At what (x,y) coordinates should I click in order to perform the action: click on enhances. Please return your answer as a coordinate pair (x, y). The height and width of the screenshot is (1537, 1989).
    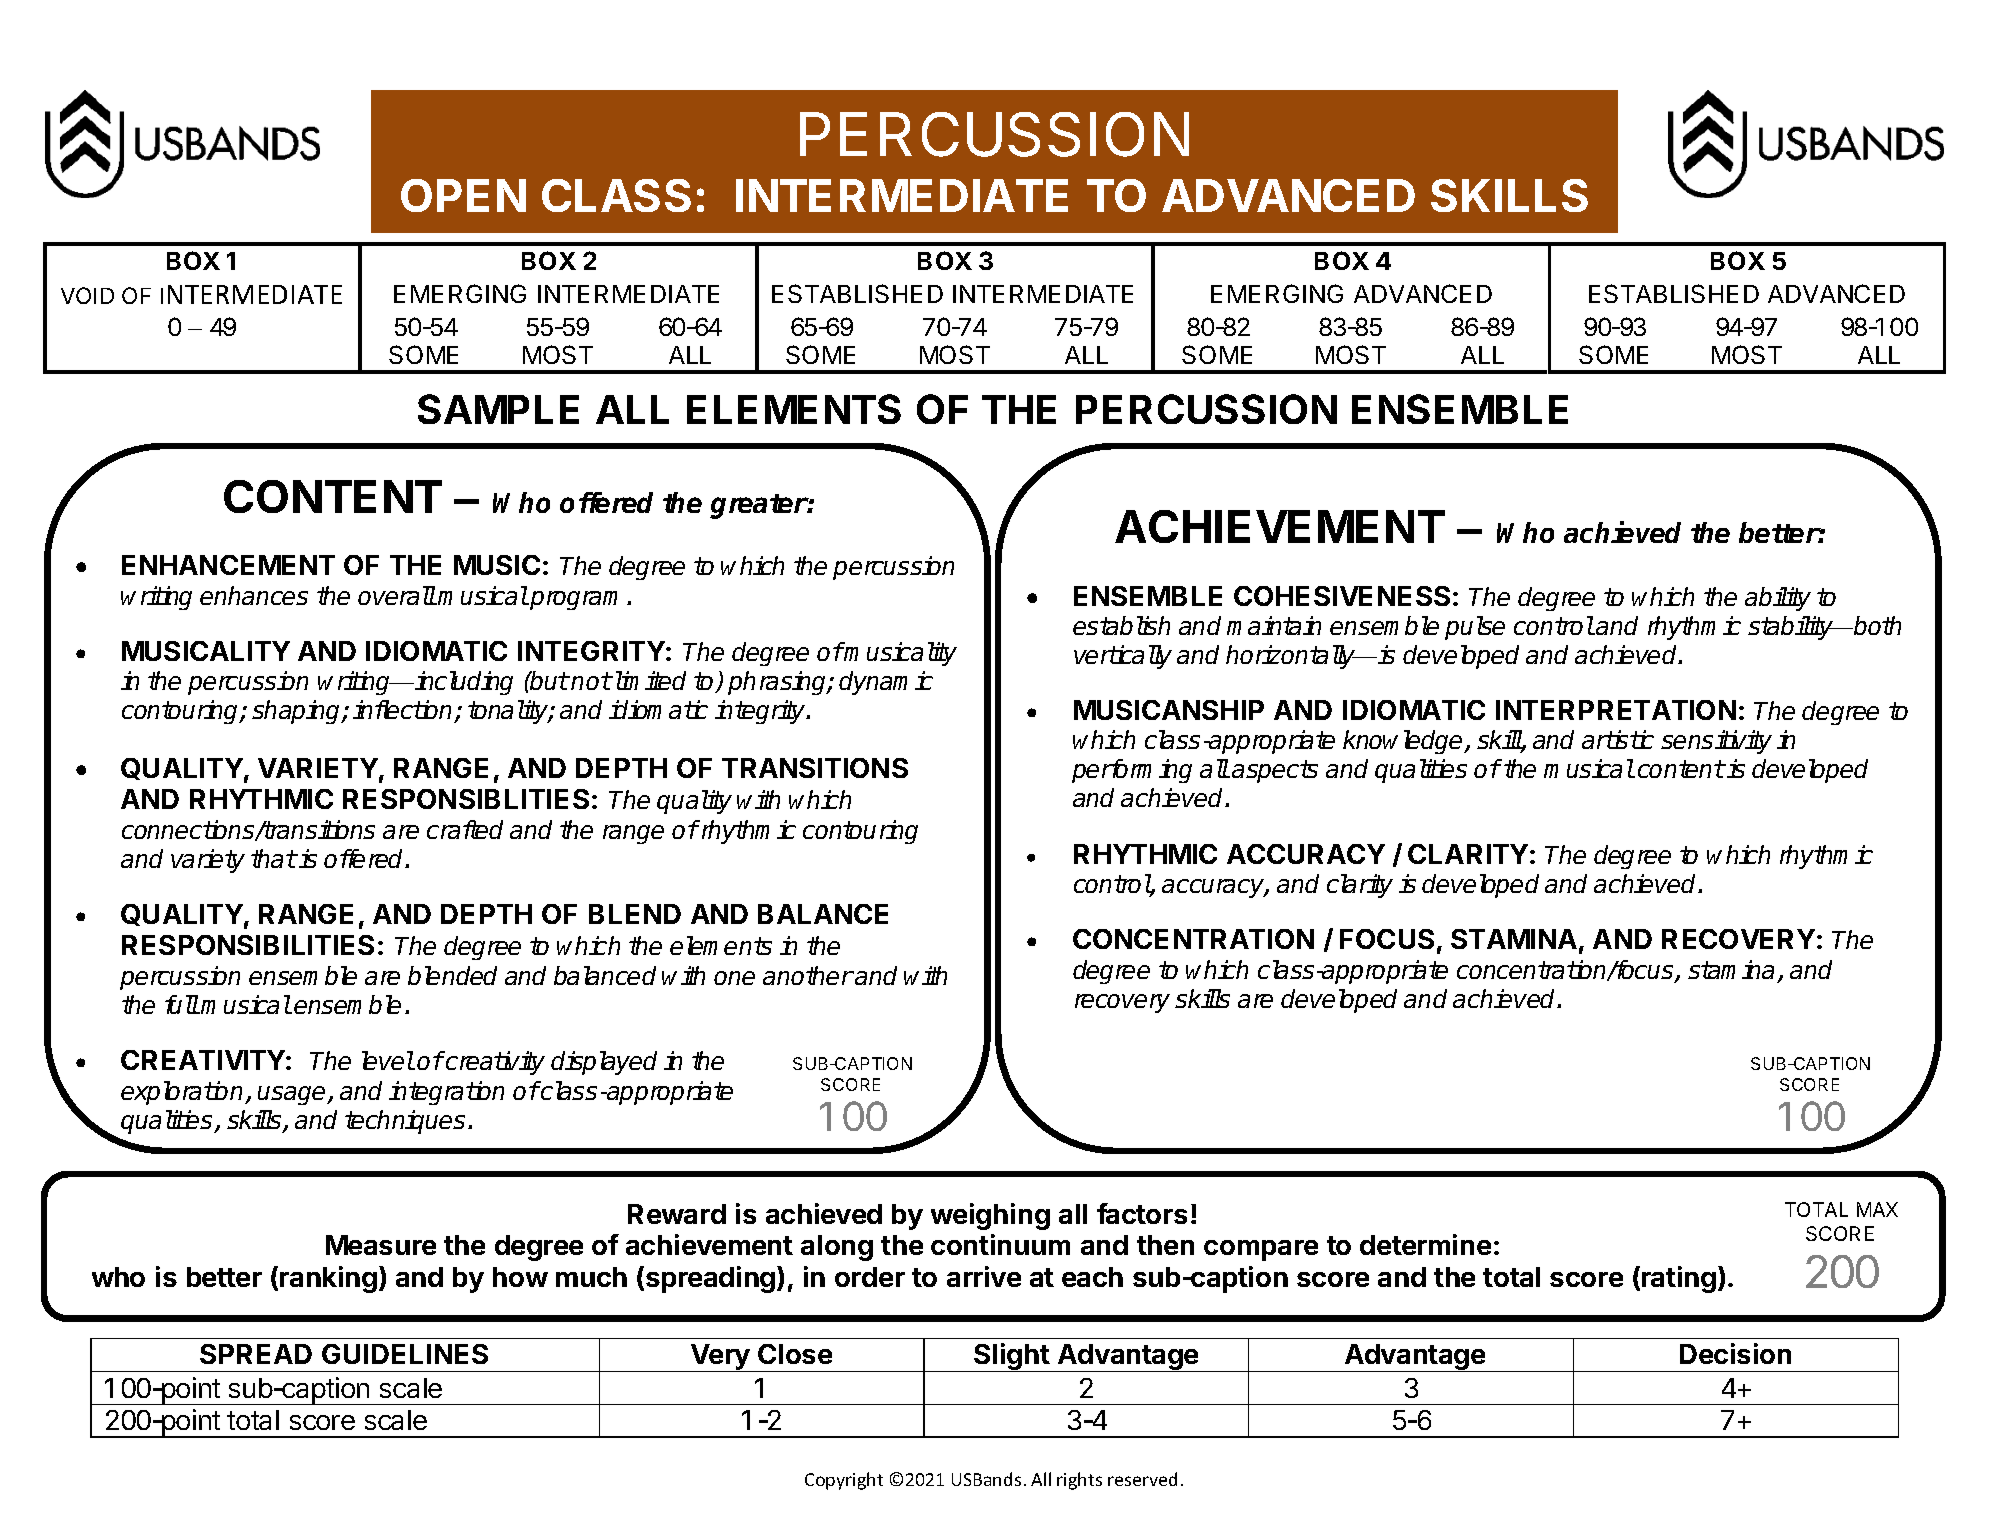
    Looking at the image, I should click on (254, 595).
